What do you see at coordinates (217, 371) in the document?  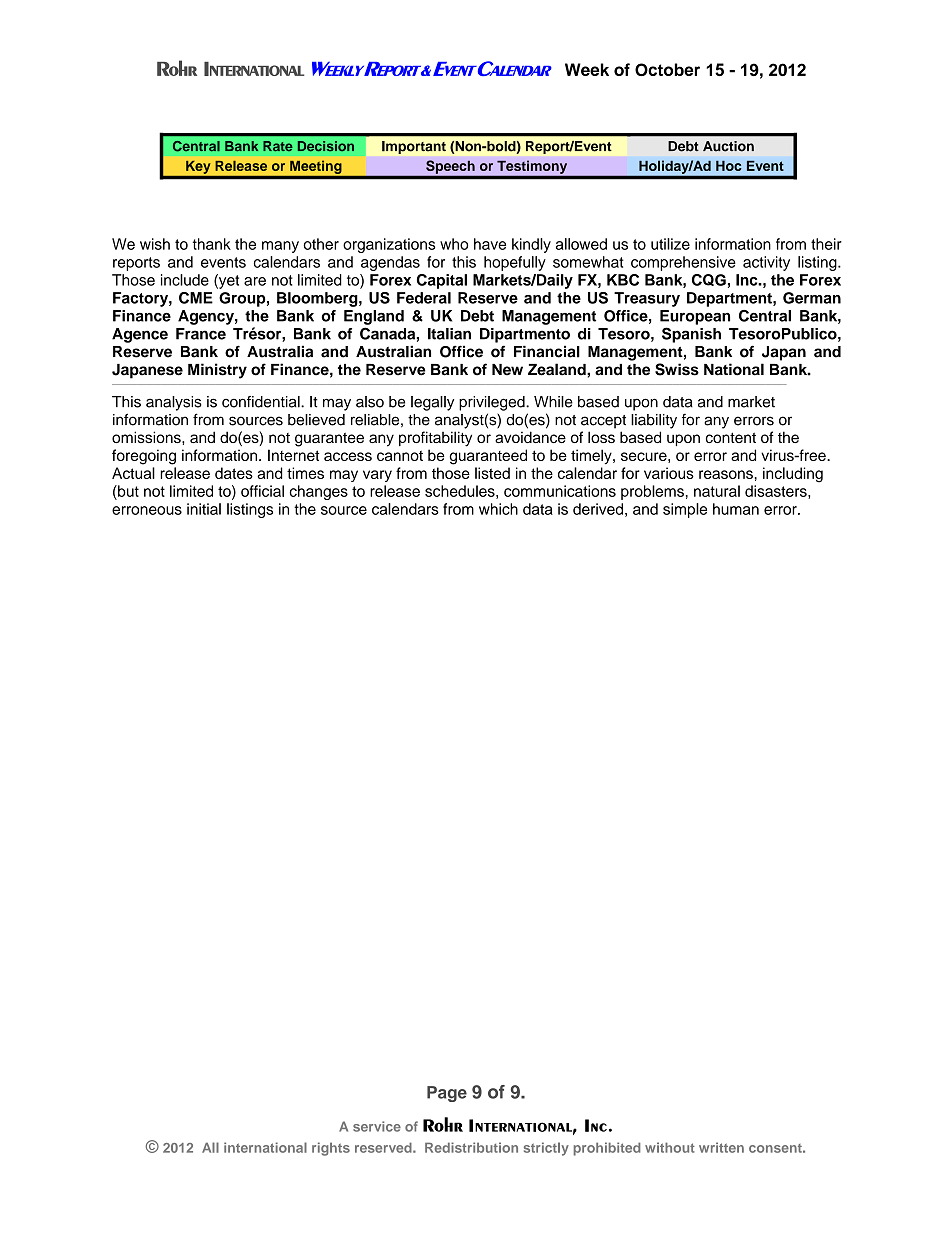 I see `Ministry` at bounding box center [217, 371].
